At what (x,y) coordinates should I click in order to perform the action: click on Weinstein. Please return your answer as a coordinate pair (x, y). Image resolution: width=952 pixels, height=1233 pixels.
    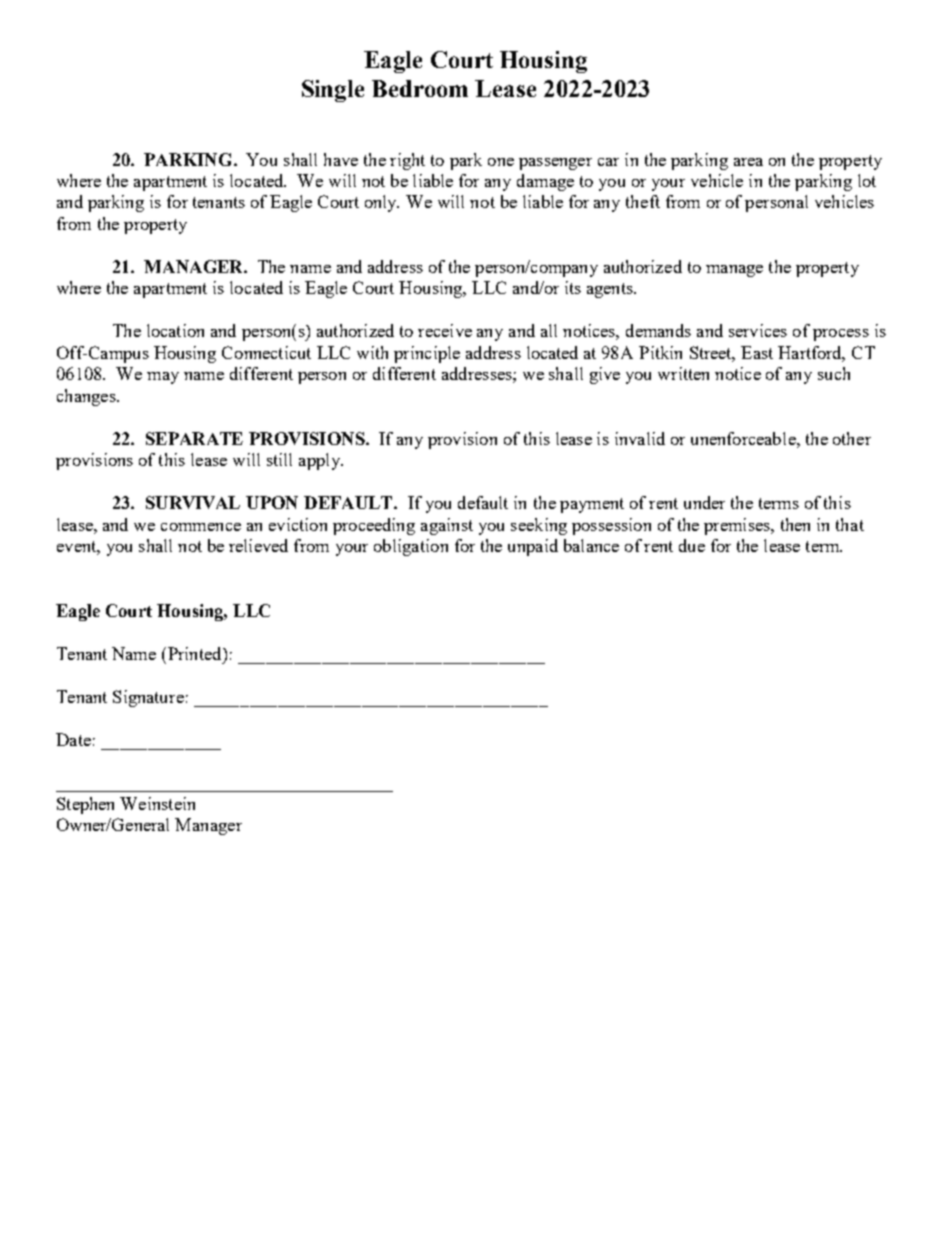
    Looking at the image, I should click on (157, 803).
